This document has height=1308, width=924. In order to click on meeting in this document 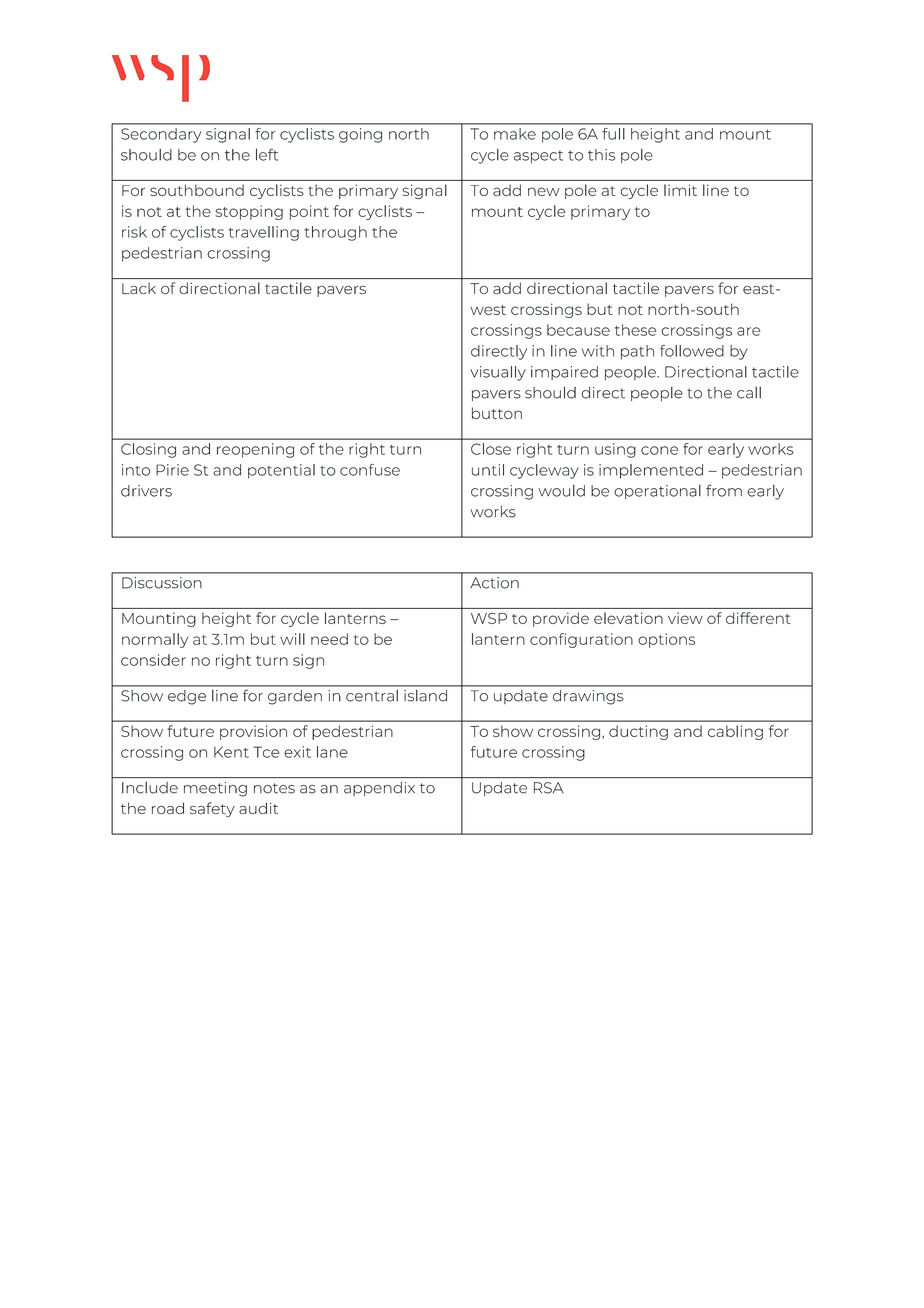, I will do `click(215, 789)`.
